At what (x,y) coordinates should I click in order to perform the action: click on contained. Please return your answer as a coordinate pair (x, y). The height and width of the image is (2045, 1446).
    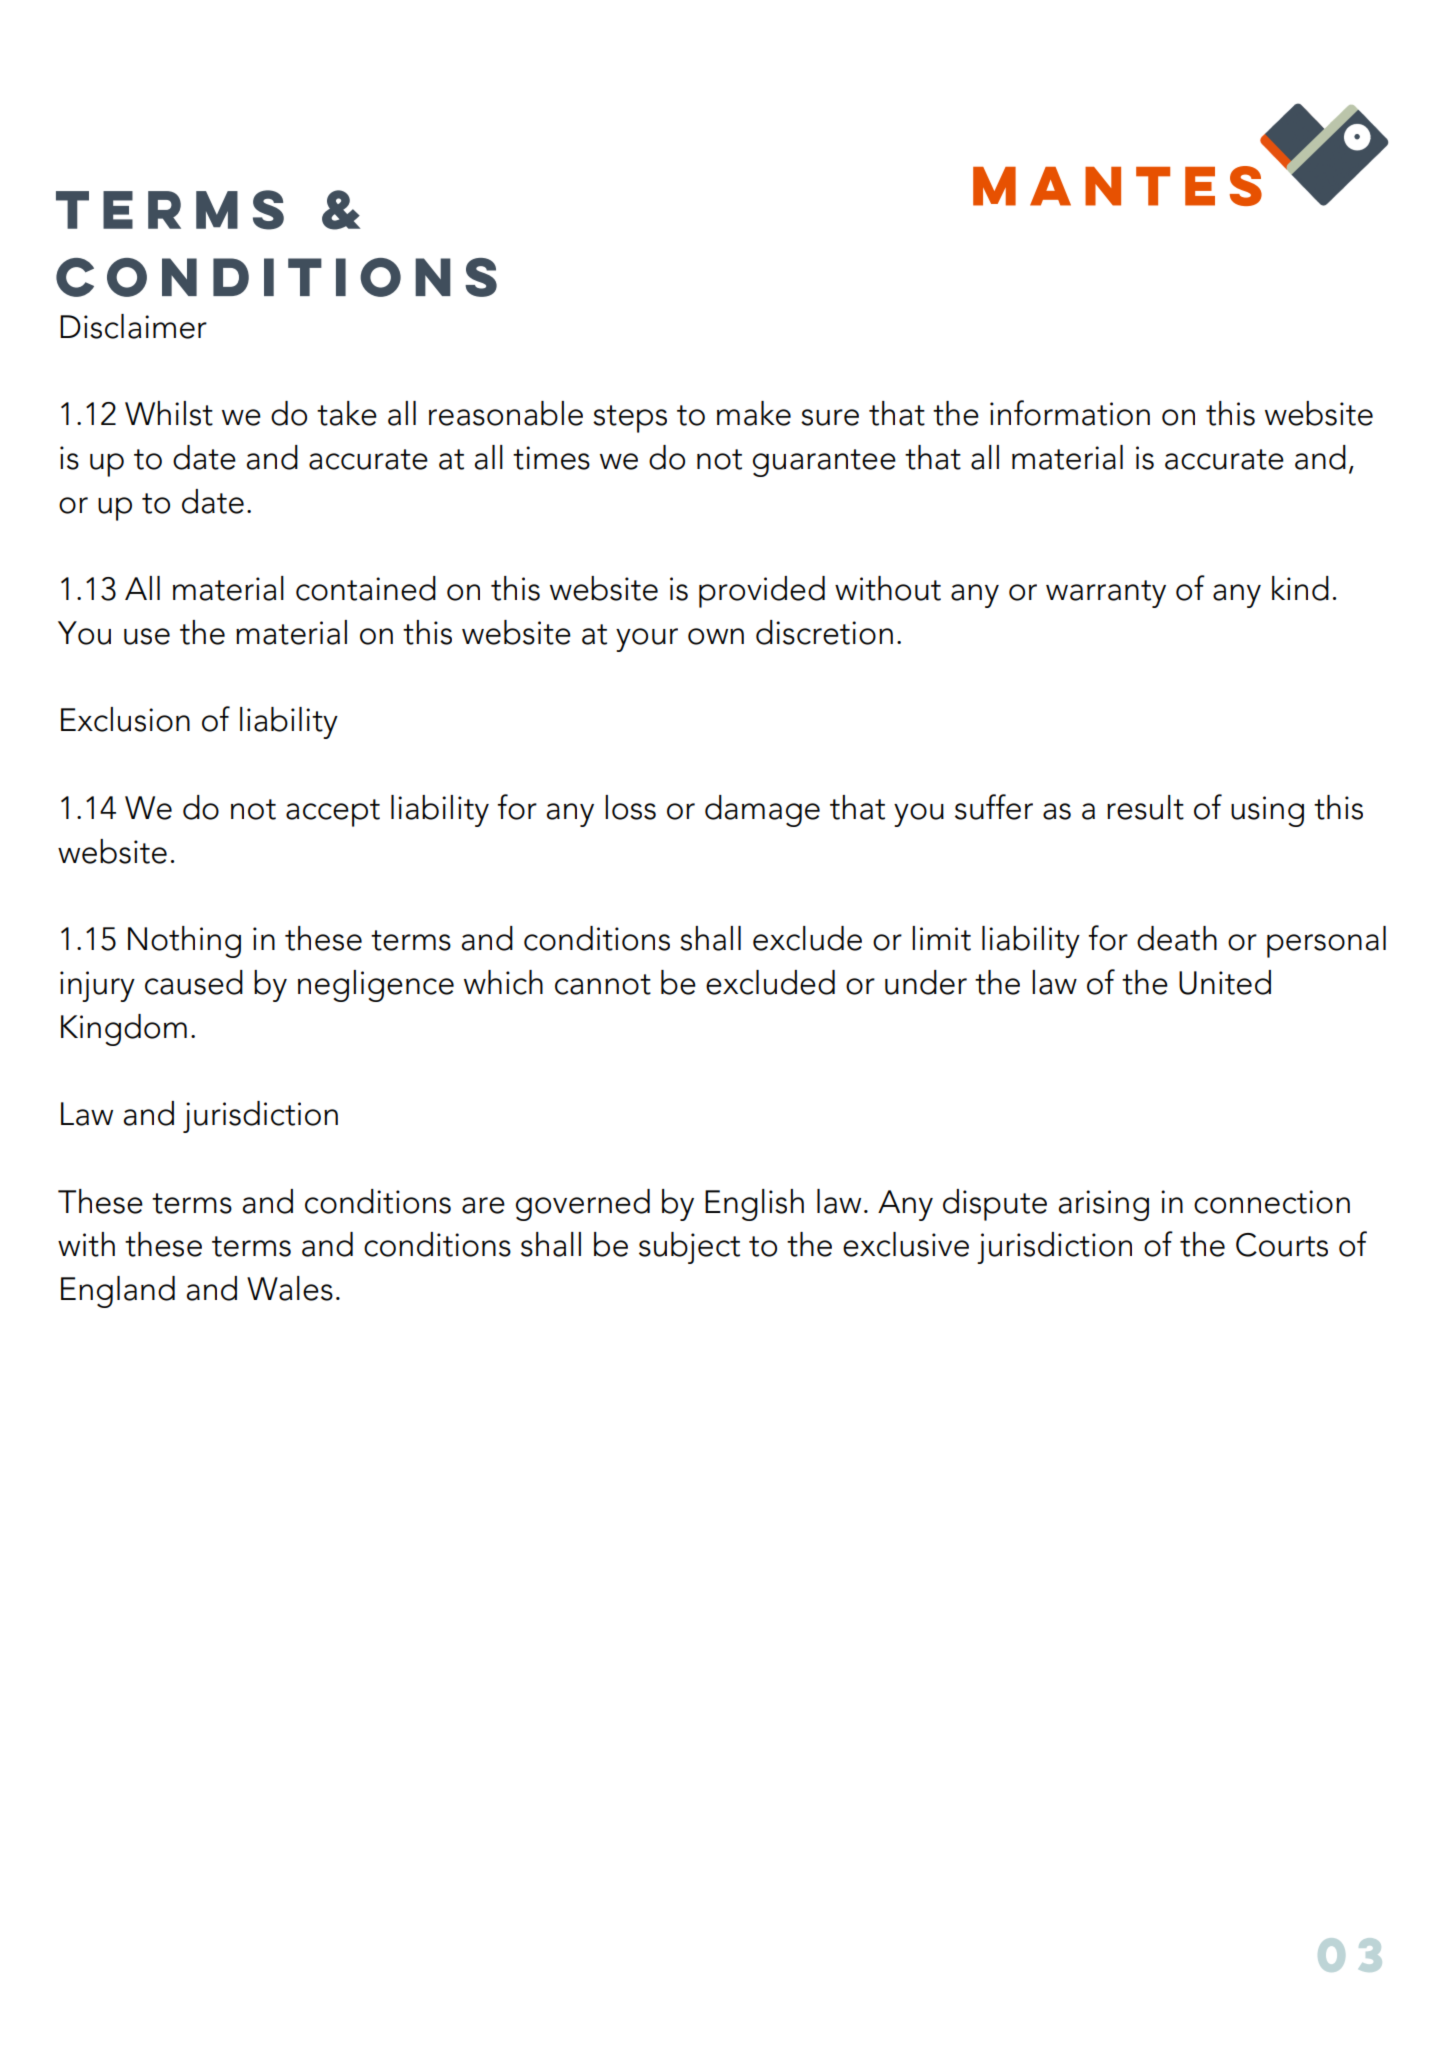
    Looking at the image, I should click on (366, 588).
